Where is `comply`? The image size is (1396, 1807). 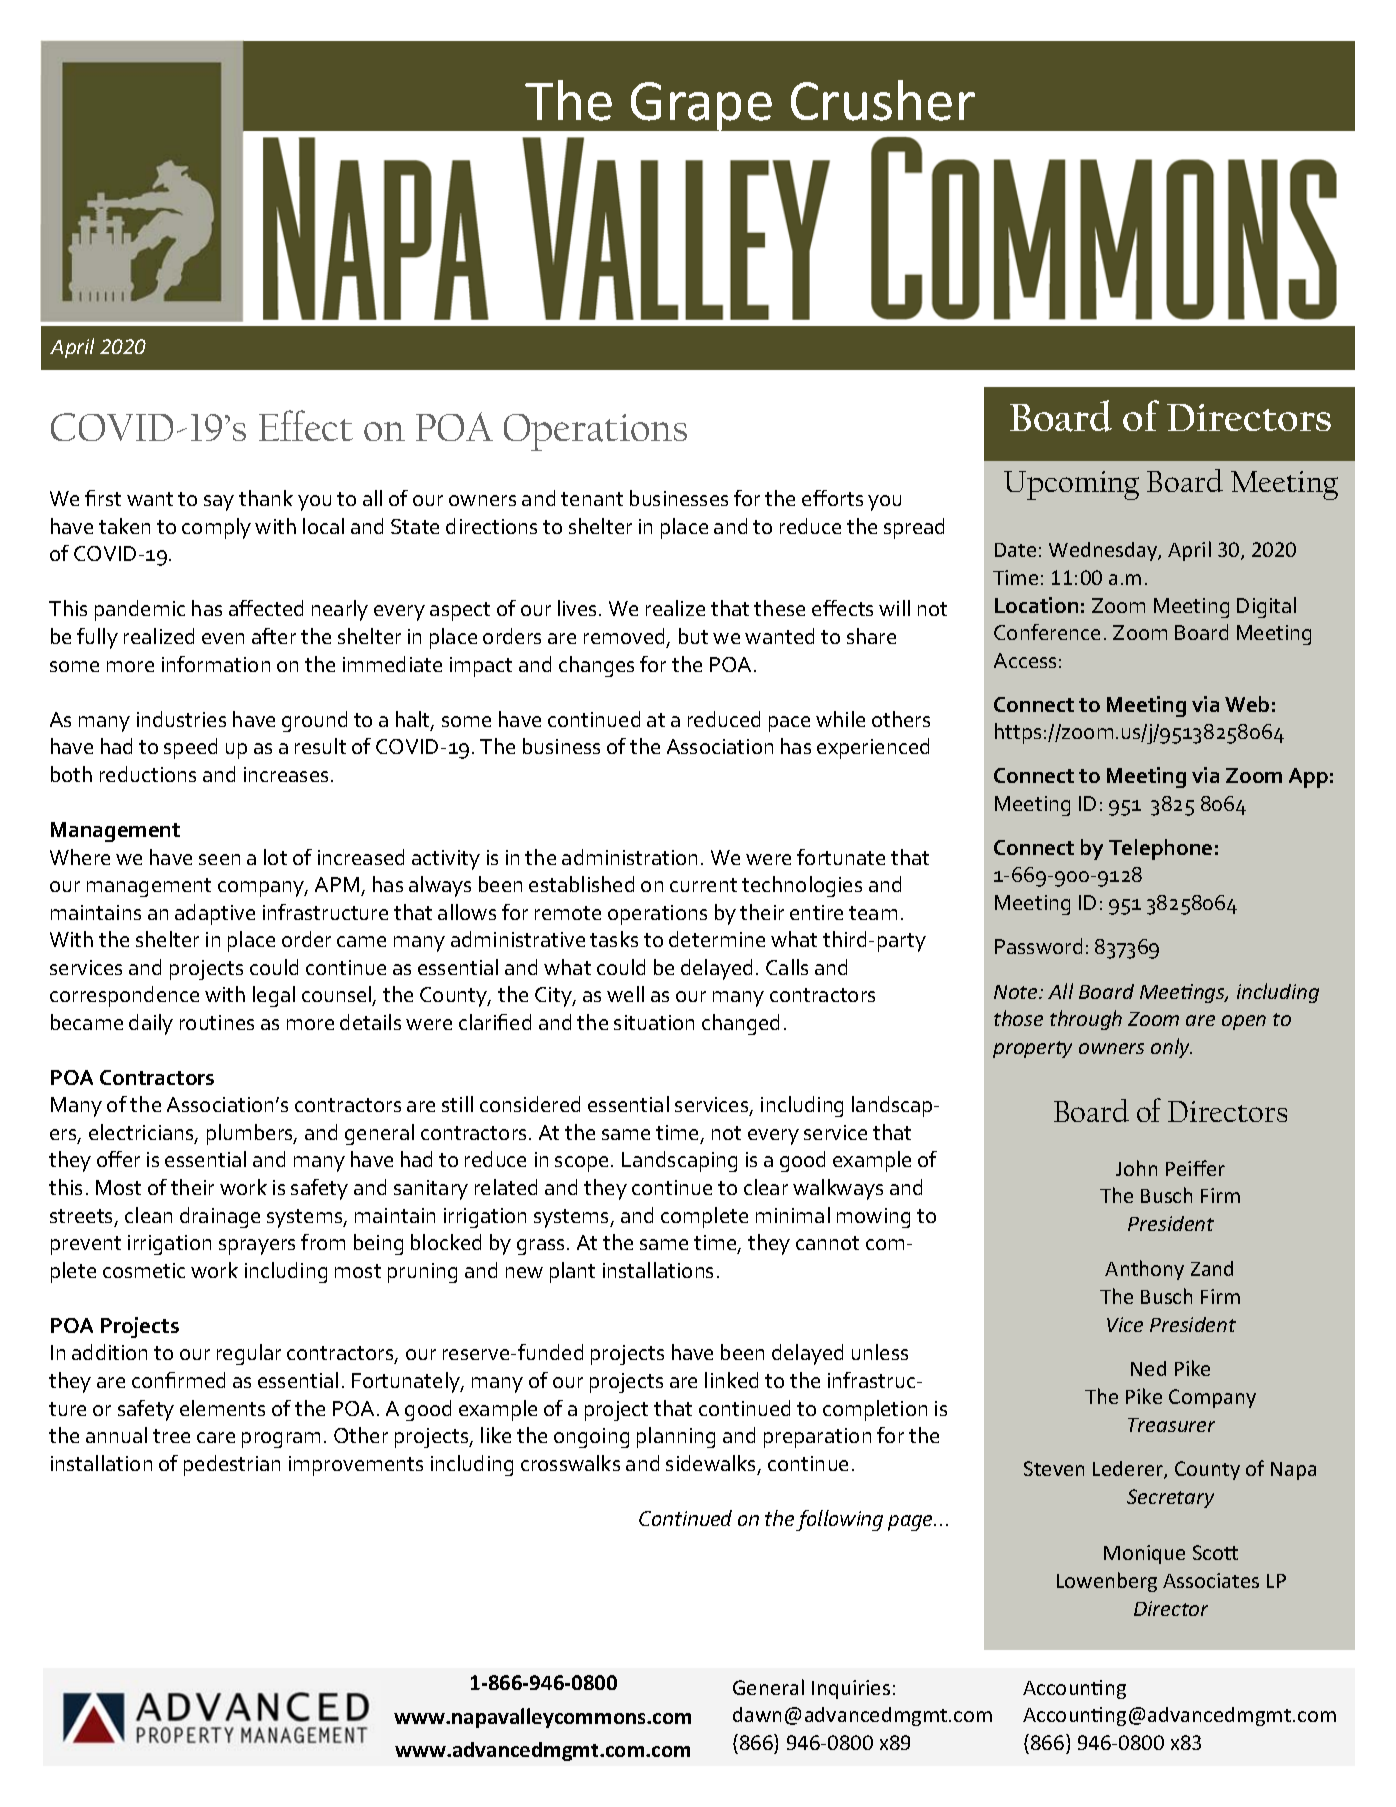
comply is located at coordinates (216, 528).
